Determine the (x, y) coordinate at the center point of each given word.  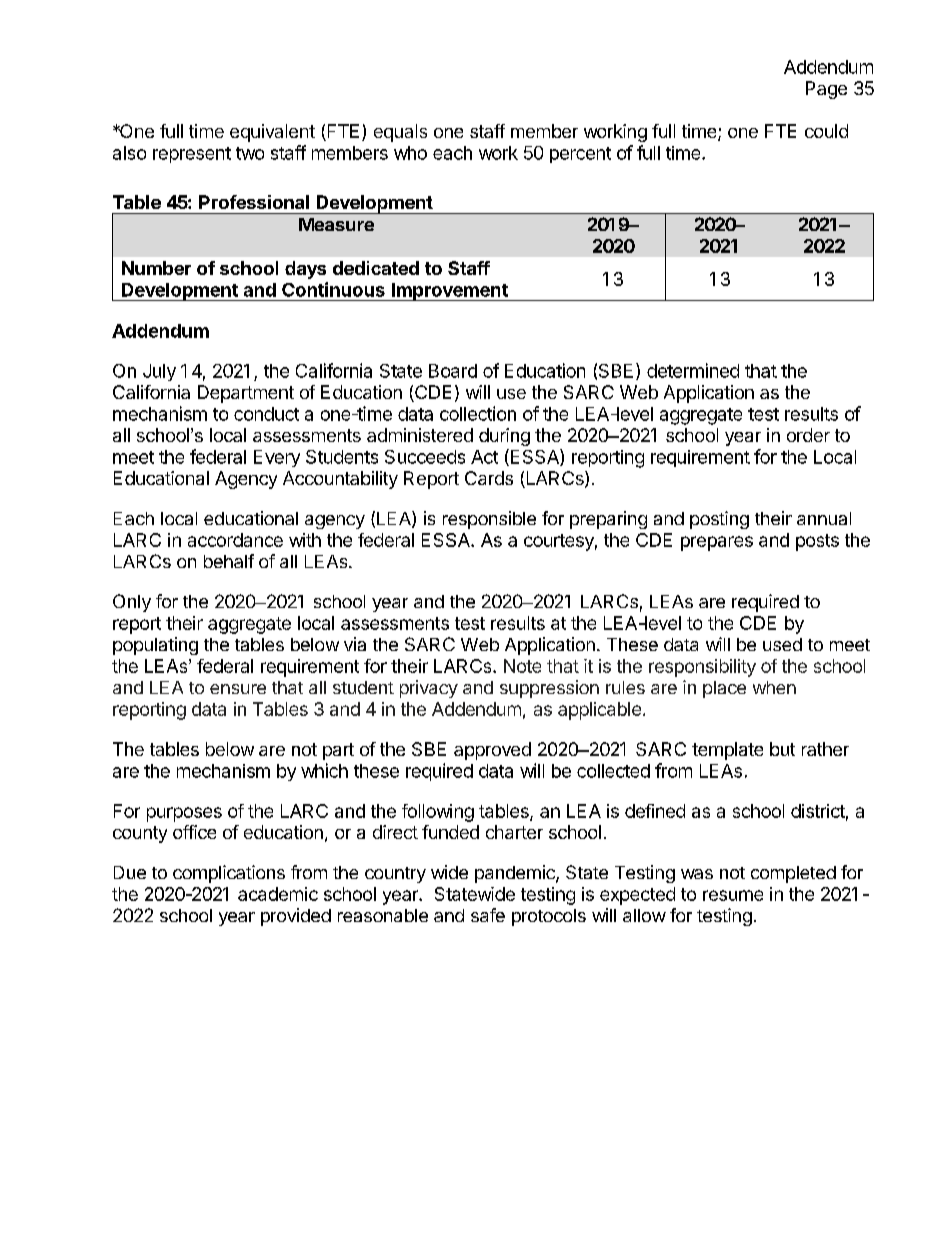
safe (488, 915)
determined (693, 370)
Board (453, 371)
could (826, 131)
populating (155, 646)
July (159, 372)
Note (522, 666)
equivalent (272, 133)
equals (400, 133)
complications (229, 874)
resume (733, 895)
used (782, 644)
